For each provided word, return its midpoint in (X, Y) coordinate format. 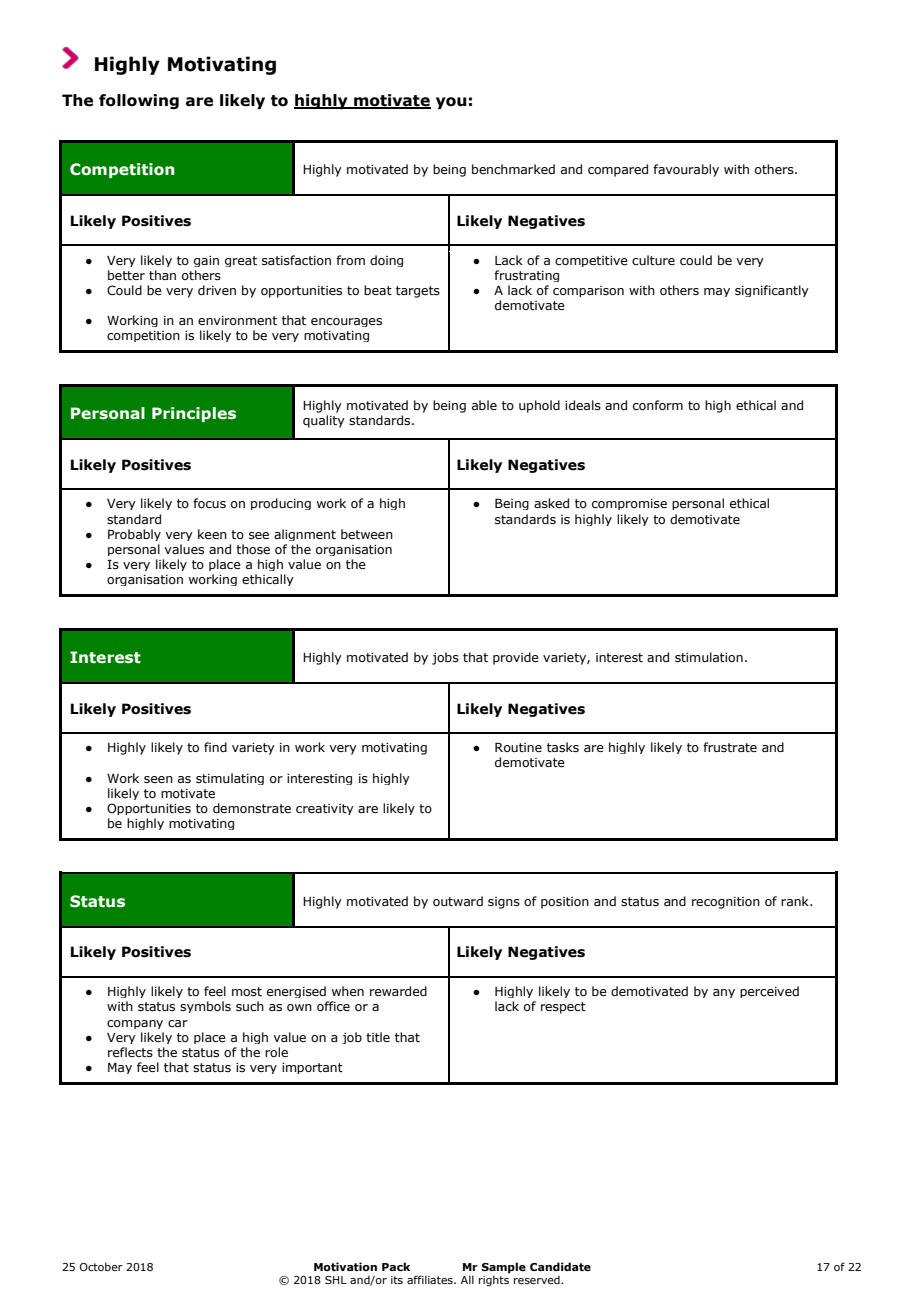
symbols (205, 1007)
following (139, 101)
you (451, 103)
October (101, 1266)
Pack (396, 1266)
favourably (686, 170)
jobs (445, 658)
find (215, 747)
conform (658, 405)
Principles (194, 414)
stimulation (709, 657)
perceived (769, 992)
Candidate (560, 1266)
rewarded (398, 991)
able (484, 405)
